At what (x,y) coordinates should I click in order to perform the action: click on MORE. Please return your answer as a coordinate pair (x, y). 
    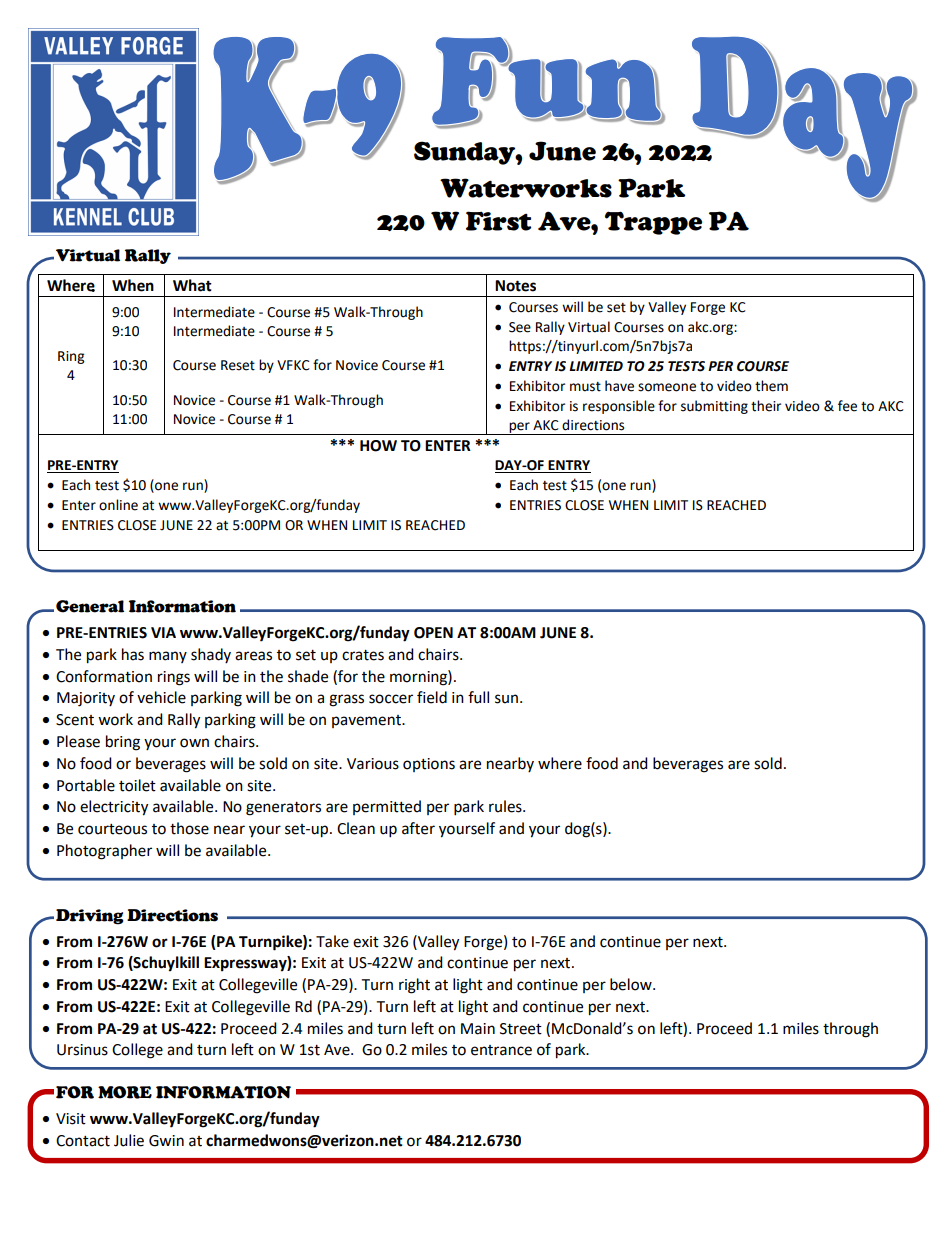
    Looking at the image, I should click on (125, 1092).
